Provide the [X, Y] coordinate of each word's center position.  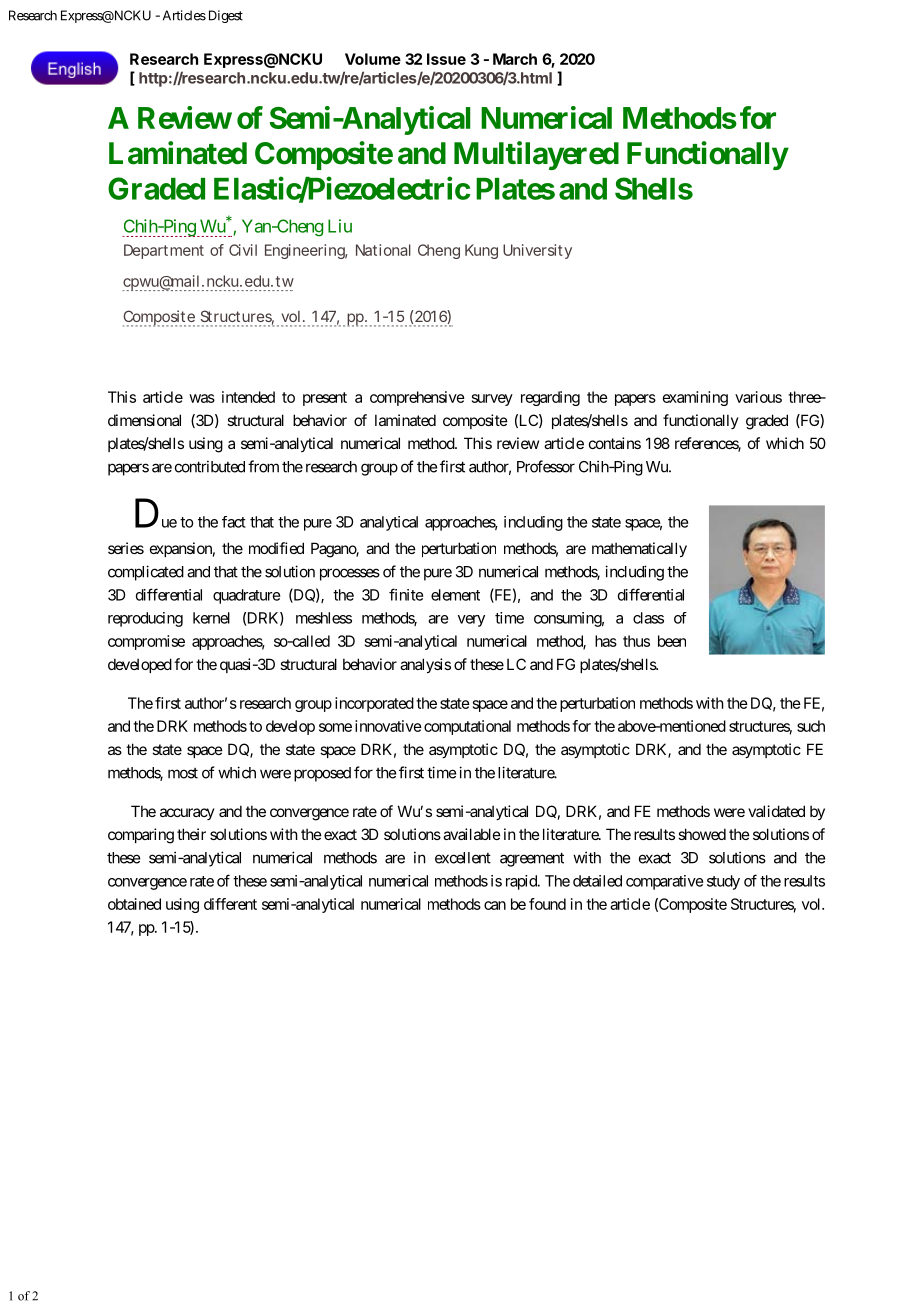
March [515, 59]
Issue [446, 59]
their [191, 834]
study [723, 882]
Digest [224, 16]
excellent [463, 858]
